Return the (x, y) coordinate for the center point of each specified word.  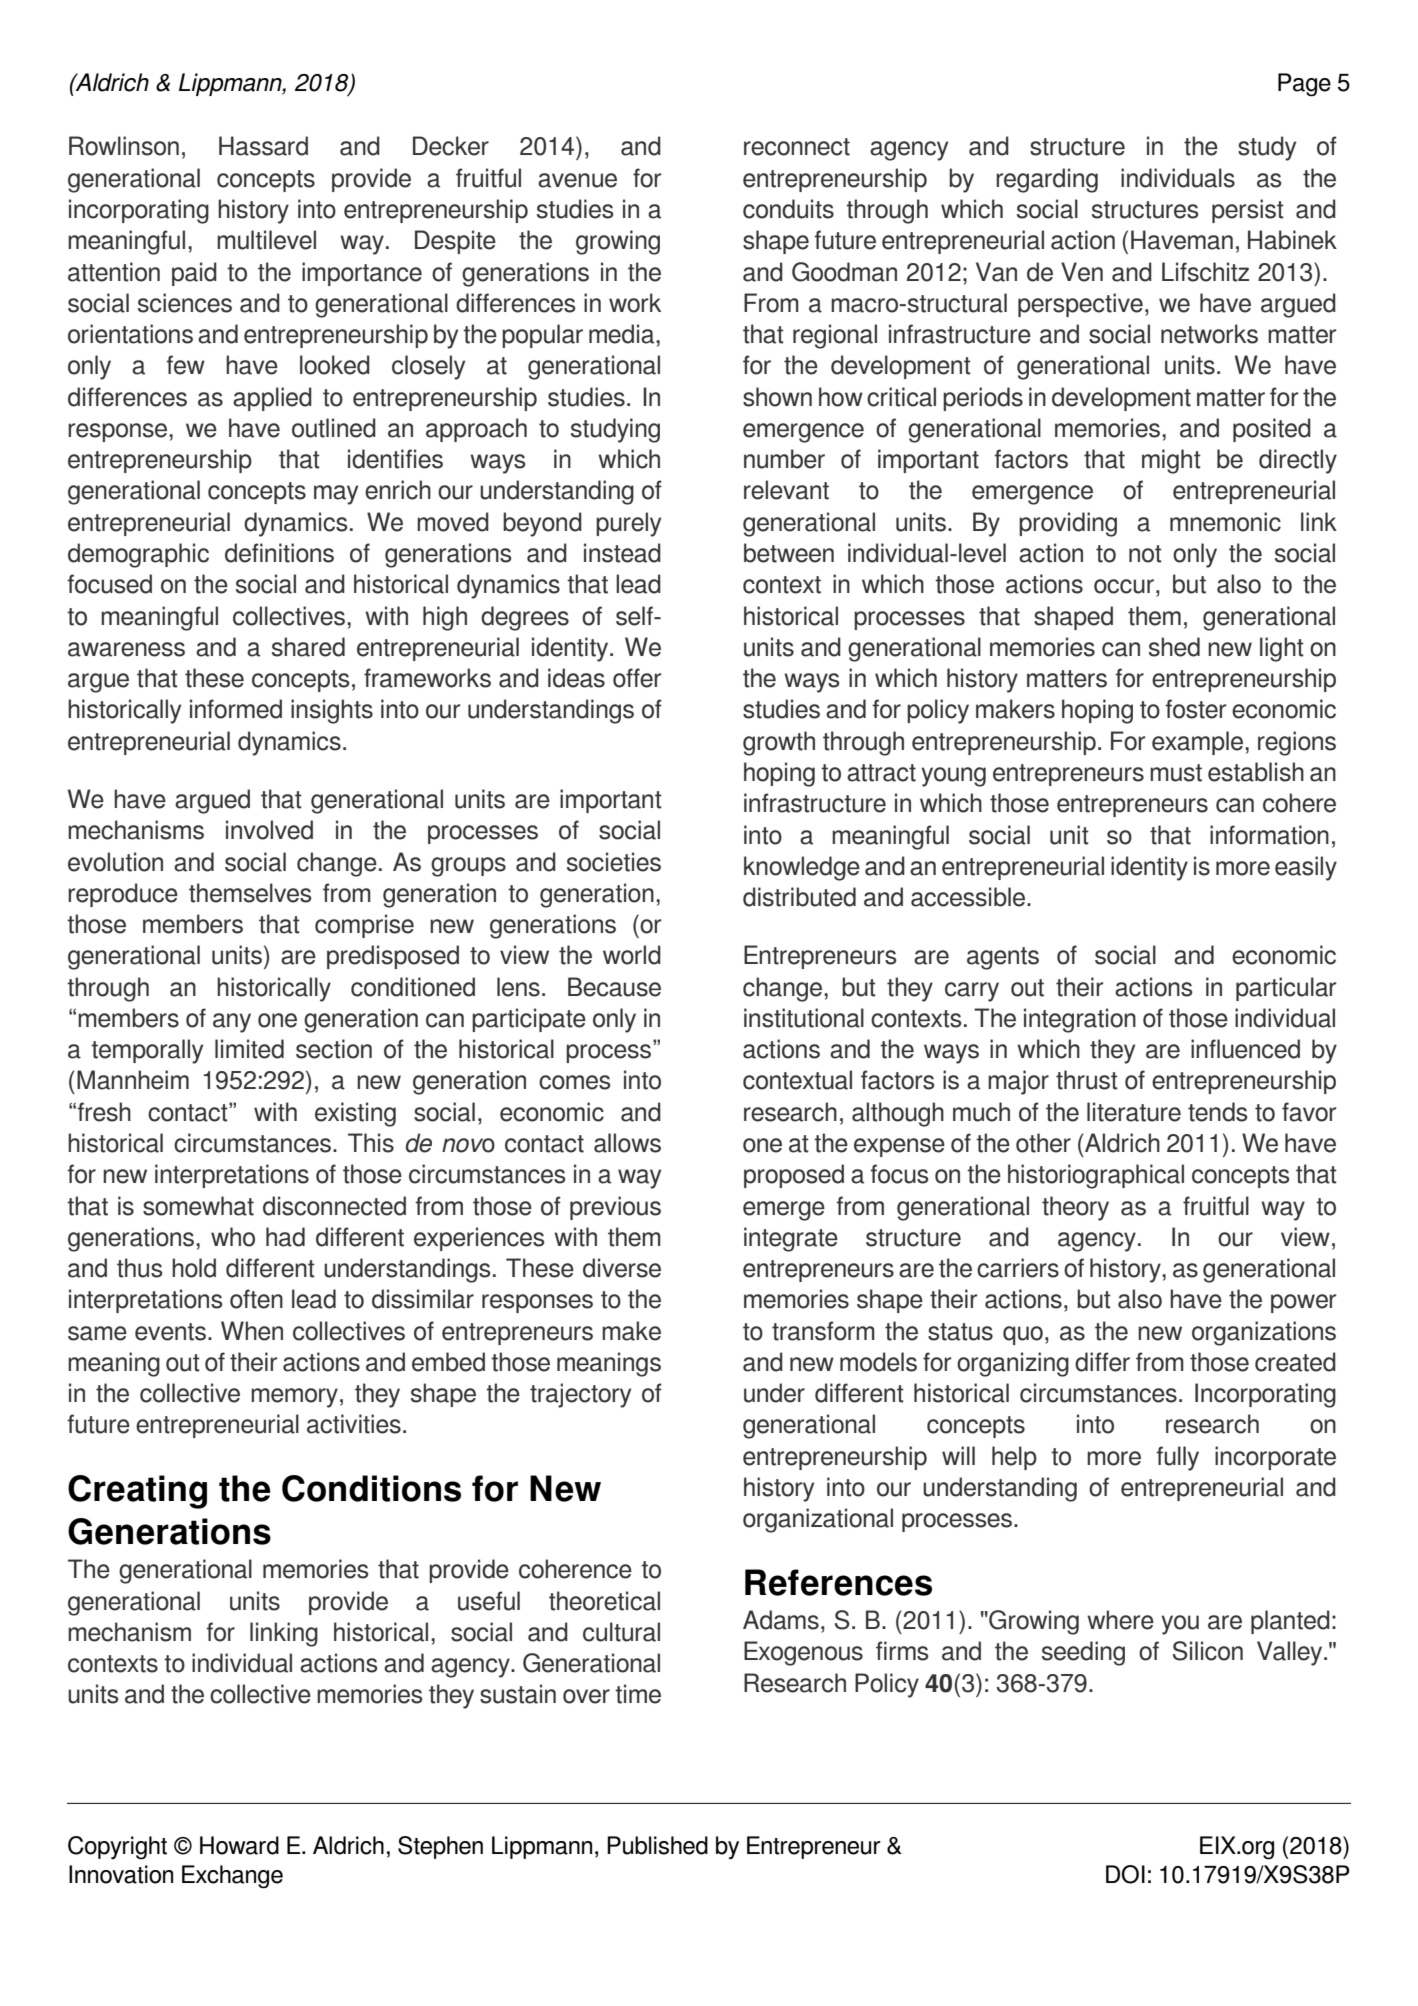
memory (294, 1398)
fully (1177, 1458)
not (1145, 554)
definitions (279, 553)
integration (1080, 1020)
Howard (239, 1845)
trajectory (580, 1395)
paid (194, 274)
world (632, 955)
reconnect (797, 147)
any (232, 1023)
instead (622, 553)
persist (1248, 211)
